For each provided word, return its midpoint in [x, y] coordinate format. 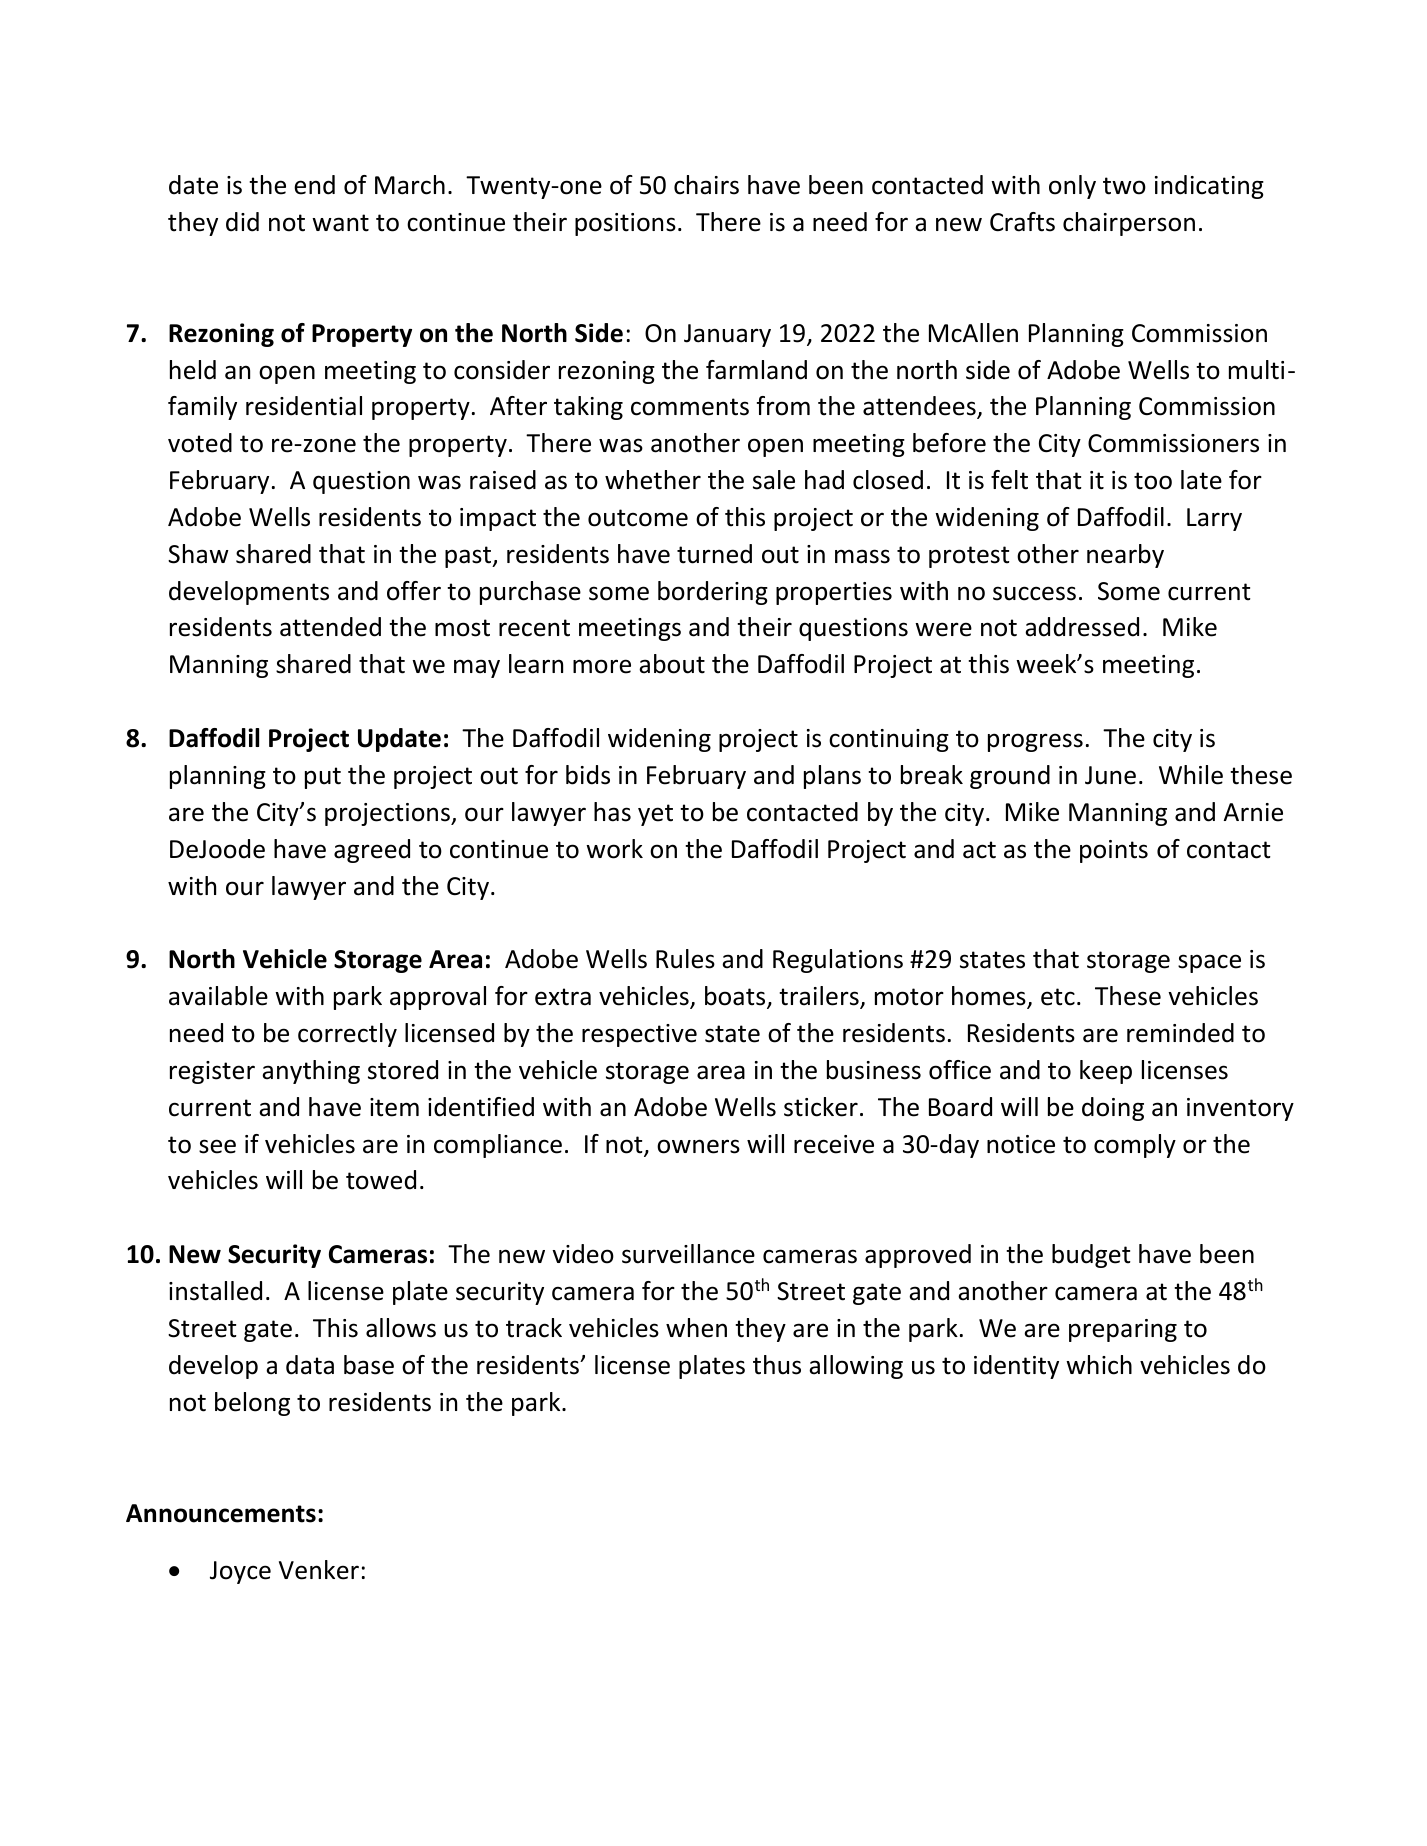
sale [774, 480]
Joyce [240, 1572]
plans [832, 777]
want [340, 223]
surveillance [688, 1254]
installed [215, 1291]
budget [1091, 1256]
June [1110, 775]
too [1153, 481]
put [323, 778]
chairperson [1129, 224]
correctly [347, 1035]
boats [736, 997]
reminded [1180, 1033]
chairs [706, 185]
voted [200, 443]
